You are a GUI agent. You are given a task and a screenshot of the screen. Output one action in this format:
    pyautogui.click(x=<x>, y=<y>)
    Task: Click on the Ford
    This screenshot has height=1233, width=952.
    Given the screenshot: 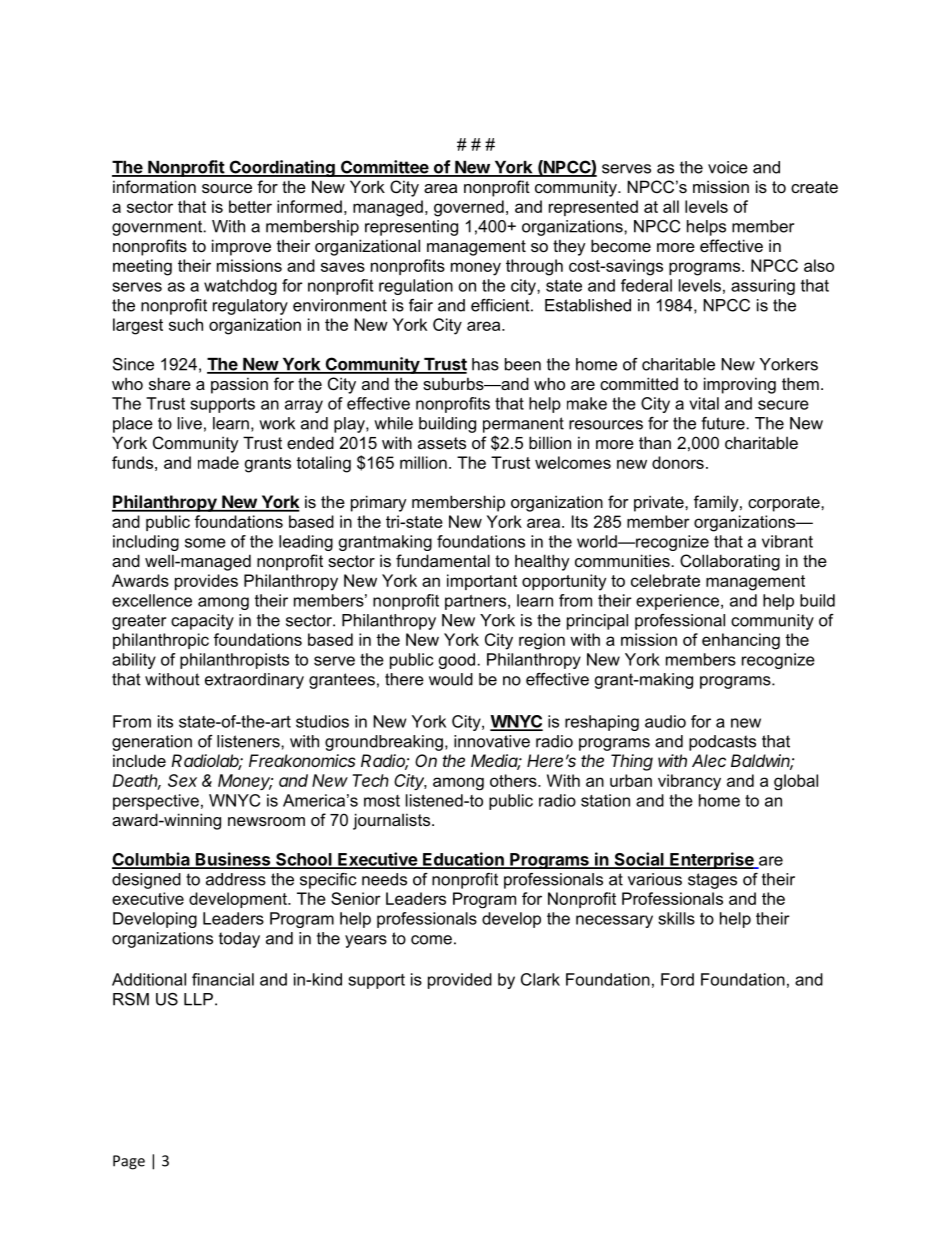 What is the action you would take?
    pyautogui.click(x=677, y=979)
